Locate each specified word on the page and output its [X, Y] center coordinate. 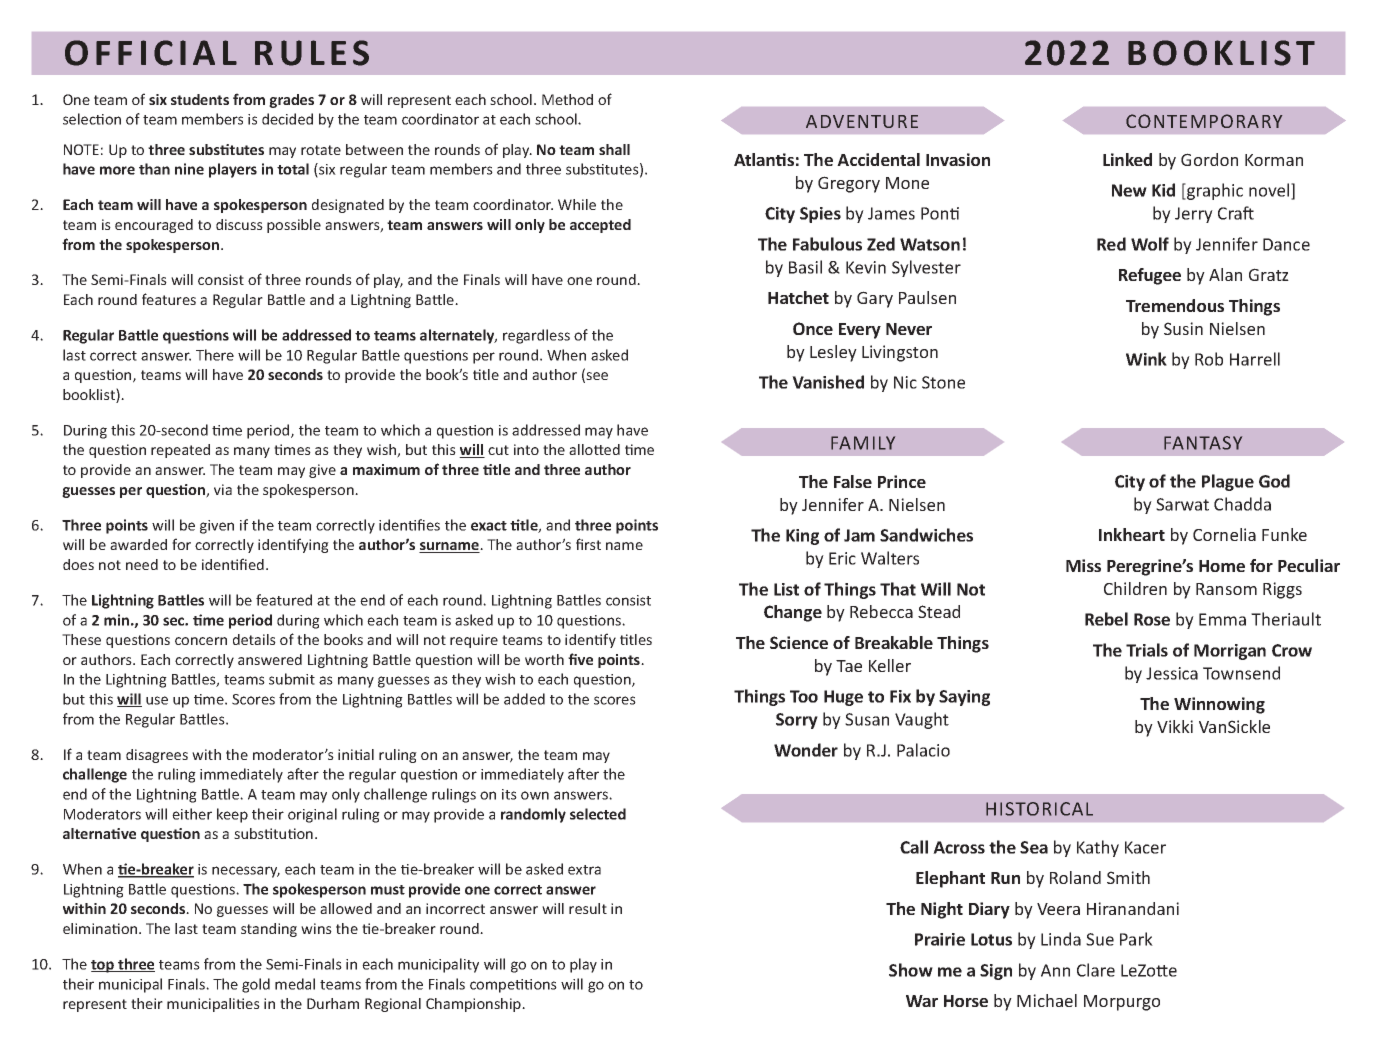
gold [256, 985]
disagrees [157, 756]
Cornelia [1224, 534]
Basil [805, 267]
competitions [513, 986]
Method [567, 99]
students [200, 99]
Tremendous [1175, 305]
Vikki [1175, 726]
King [802, 537]
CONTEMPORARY [1204, 121]
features [169, 299]
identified [233, 564]
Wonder [806, 750]
